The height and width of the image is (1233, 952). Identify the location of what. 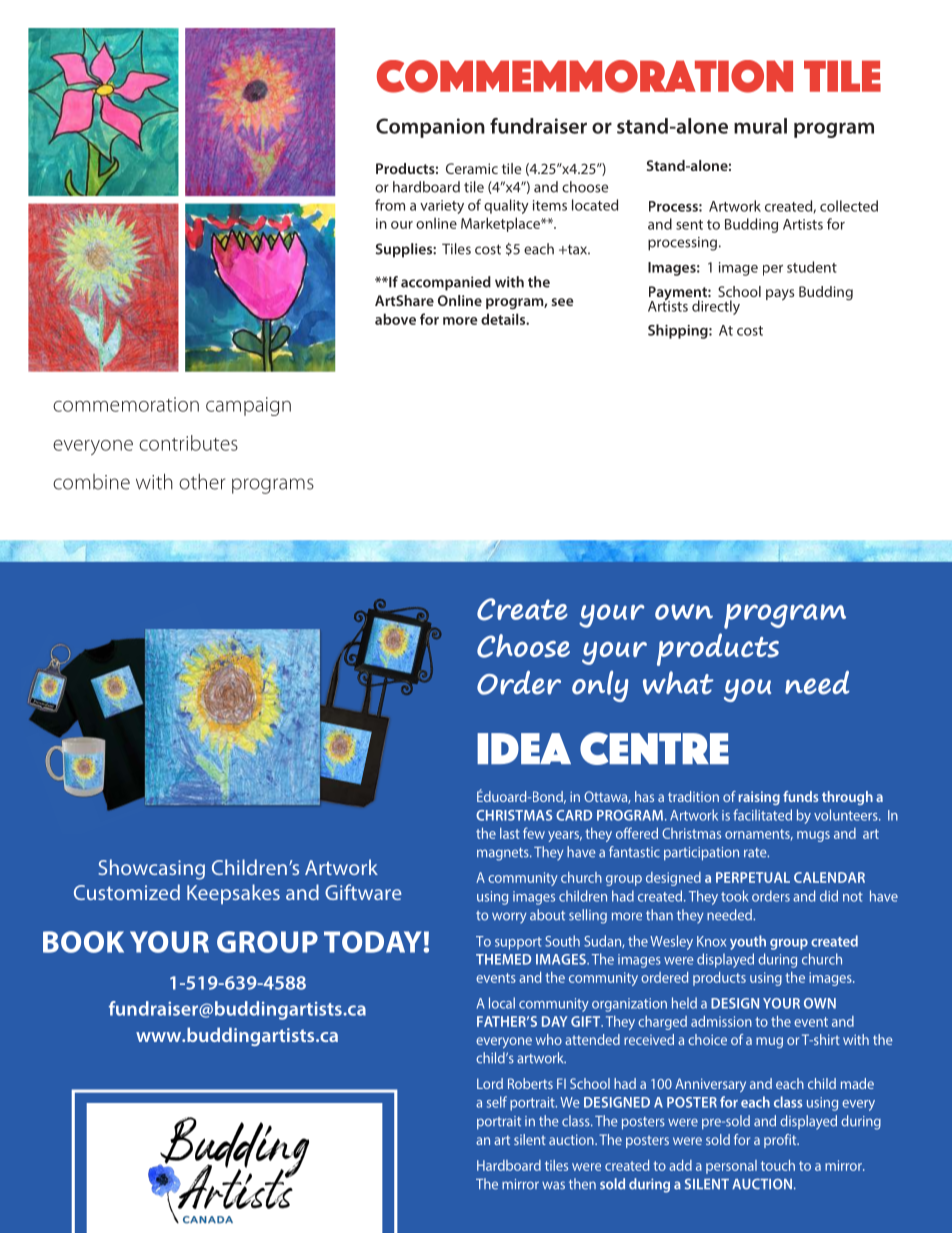
(678, 683).
